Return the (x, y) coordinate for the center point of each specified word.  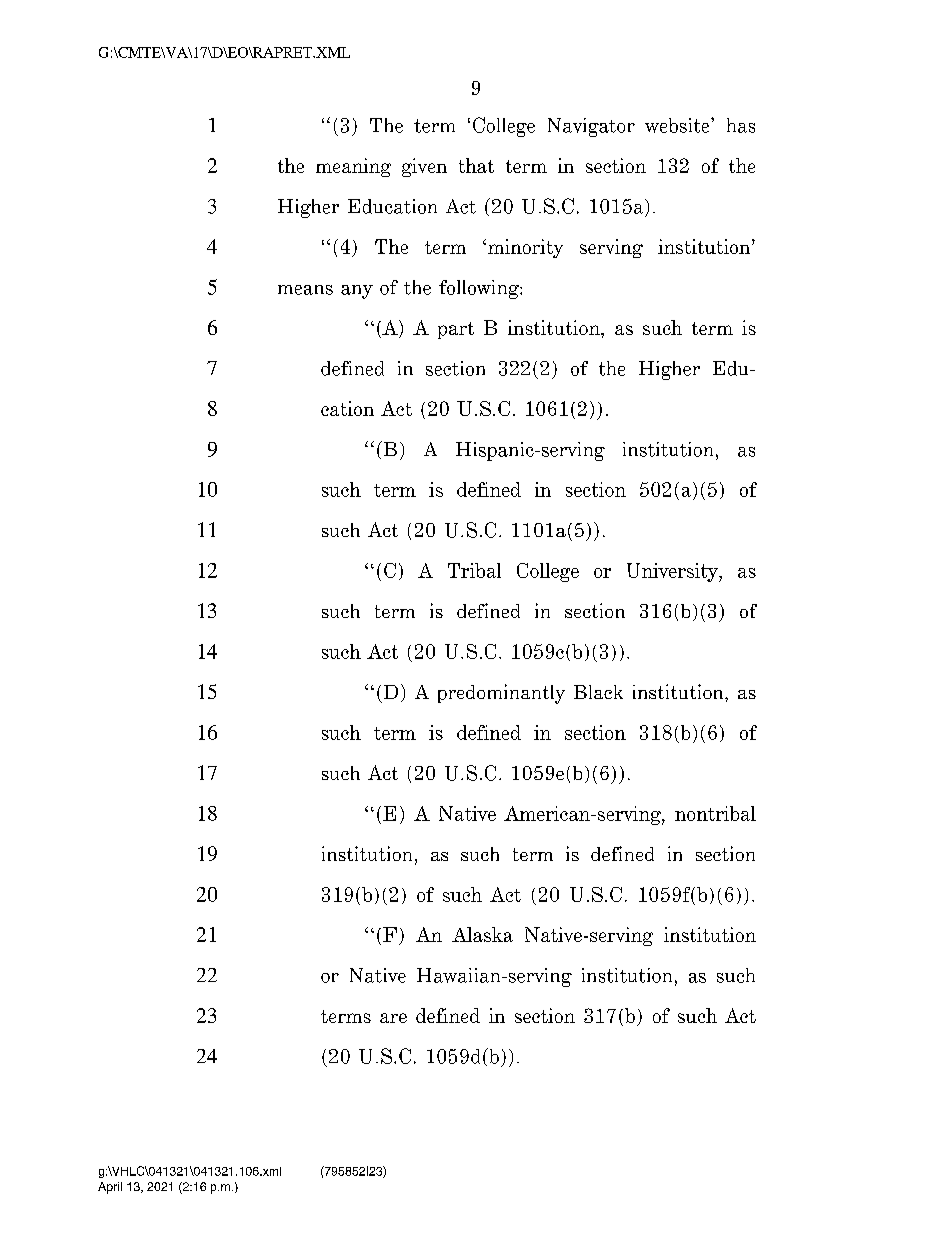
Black (598, 692)
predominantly (501, 694)
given (424, 167)
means (305, 290)
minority (525, 248)
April (110, 1188)
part (456, 330)
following (480, 289)
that (476, 165)
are (393, 1018)
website (678, 125)
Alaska (482, 934)
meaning (353, 167)
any (357, 292)
